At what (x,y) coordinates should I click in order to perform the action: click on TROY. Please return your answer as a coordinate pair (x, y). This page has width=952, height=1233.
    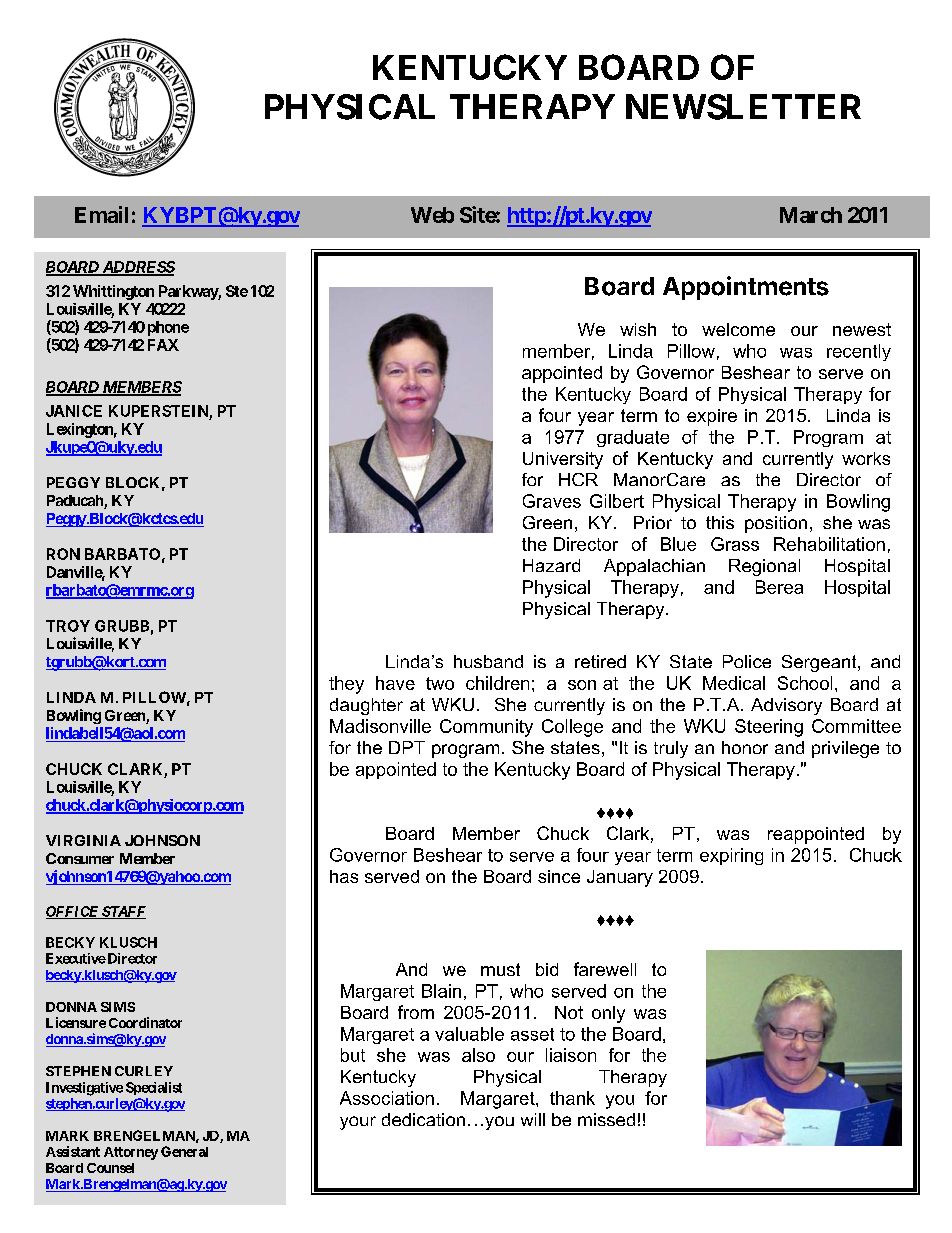
    Looking at the image, I should click on (68, 626).
